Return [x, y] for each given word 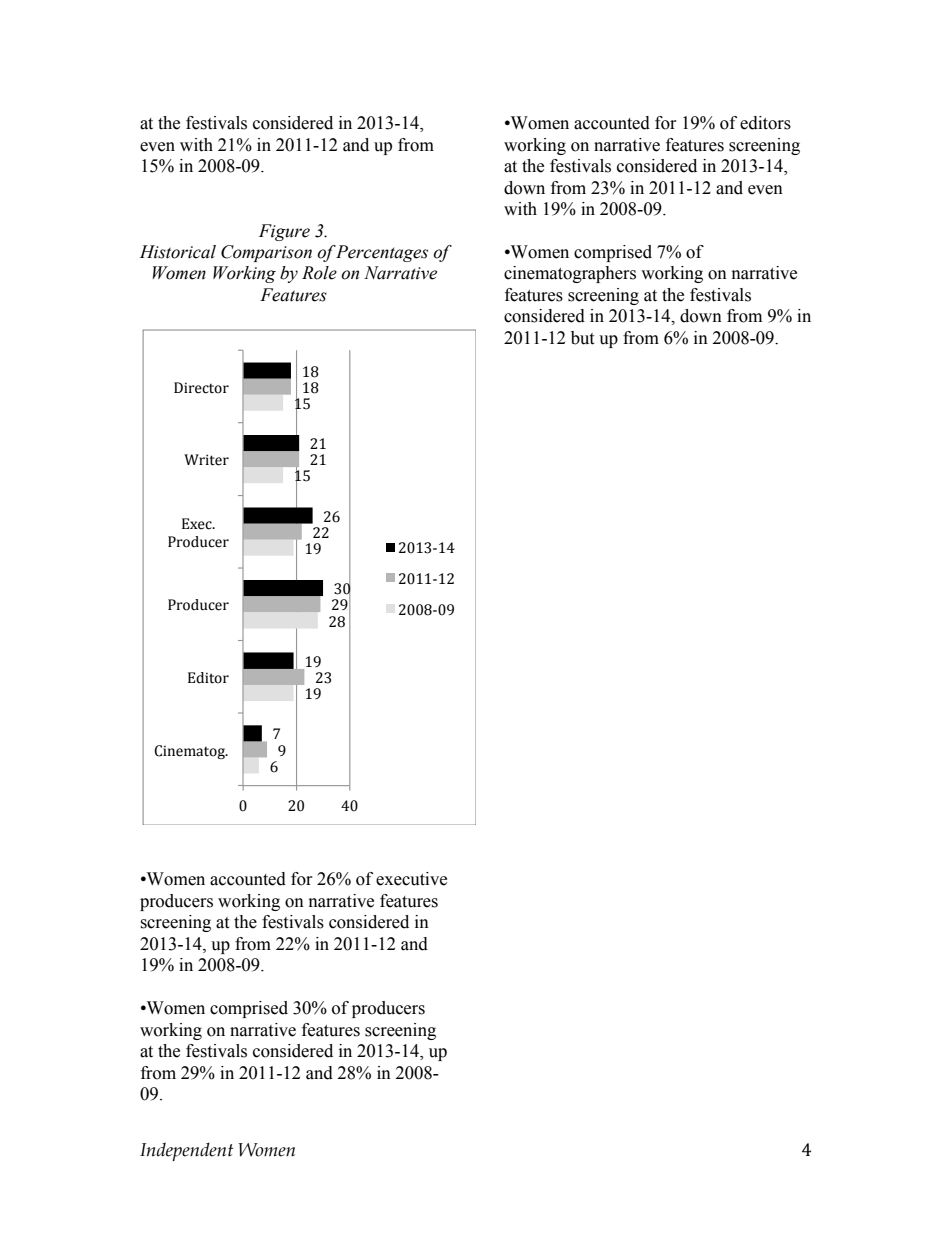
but [582, 338]
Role [319, 273]
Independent [186, 1151]
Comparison [266, 253]
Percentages [381, 253]
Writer [206, 460]
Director [201, 388]
